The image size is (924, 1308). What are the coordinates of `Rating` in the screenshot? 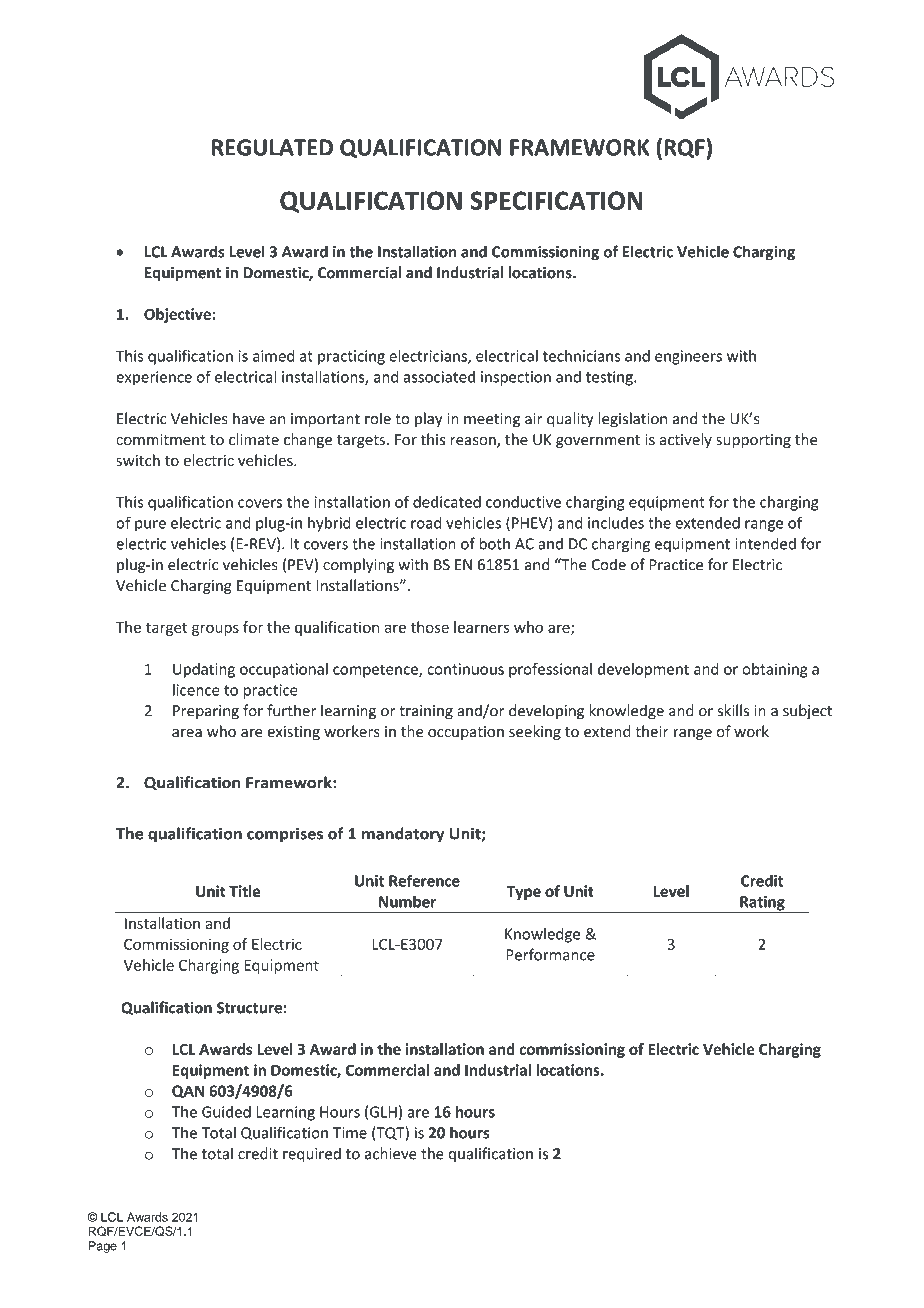 It's located at (762, 904).
